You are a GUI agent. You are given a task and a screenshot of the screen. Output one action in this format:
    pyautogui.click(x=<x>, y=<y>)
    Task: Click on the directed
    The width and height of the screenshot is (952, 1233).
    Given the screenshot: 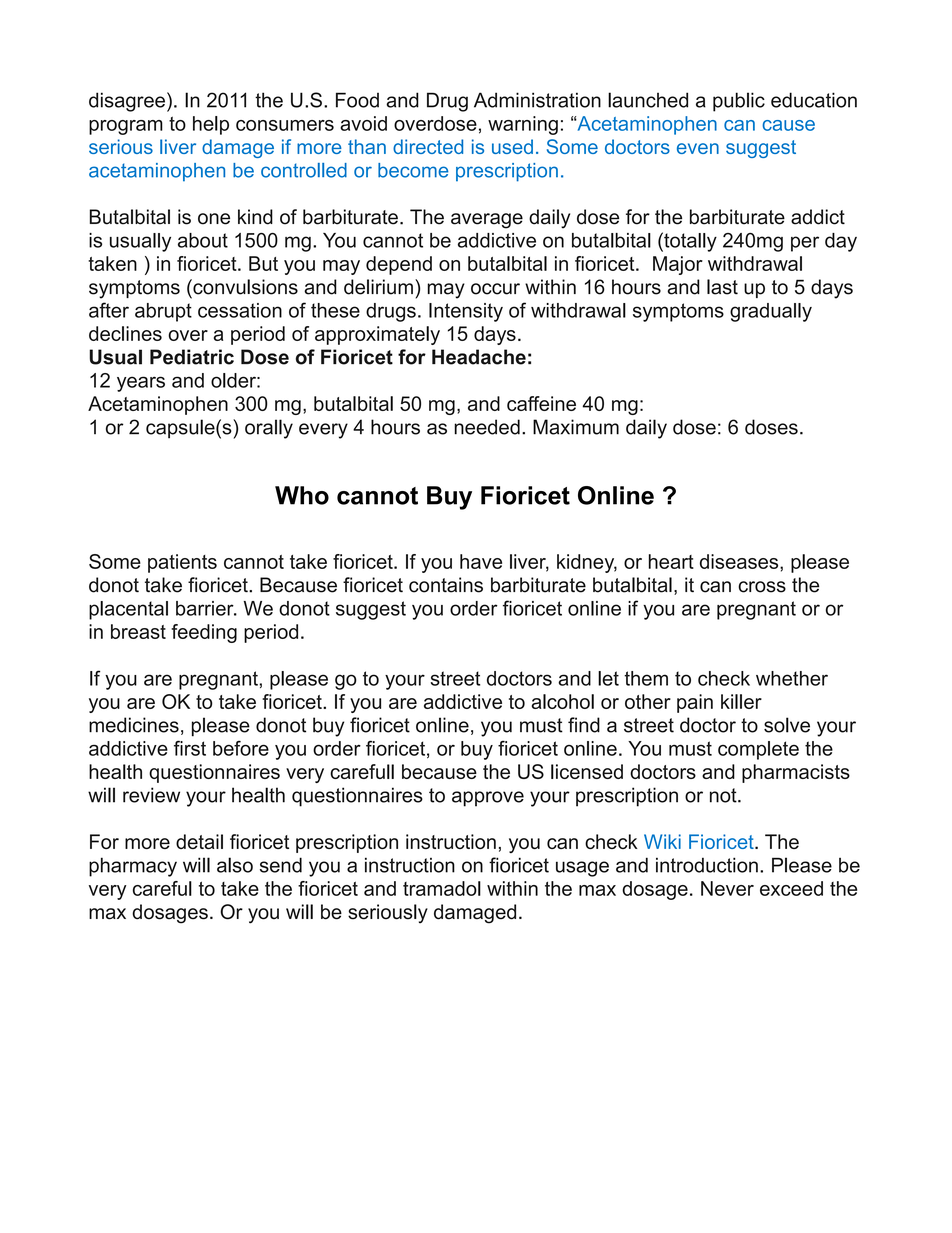 What is the action you would take?
    pyautogui.click(x=428, y=146)
